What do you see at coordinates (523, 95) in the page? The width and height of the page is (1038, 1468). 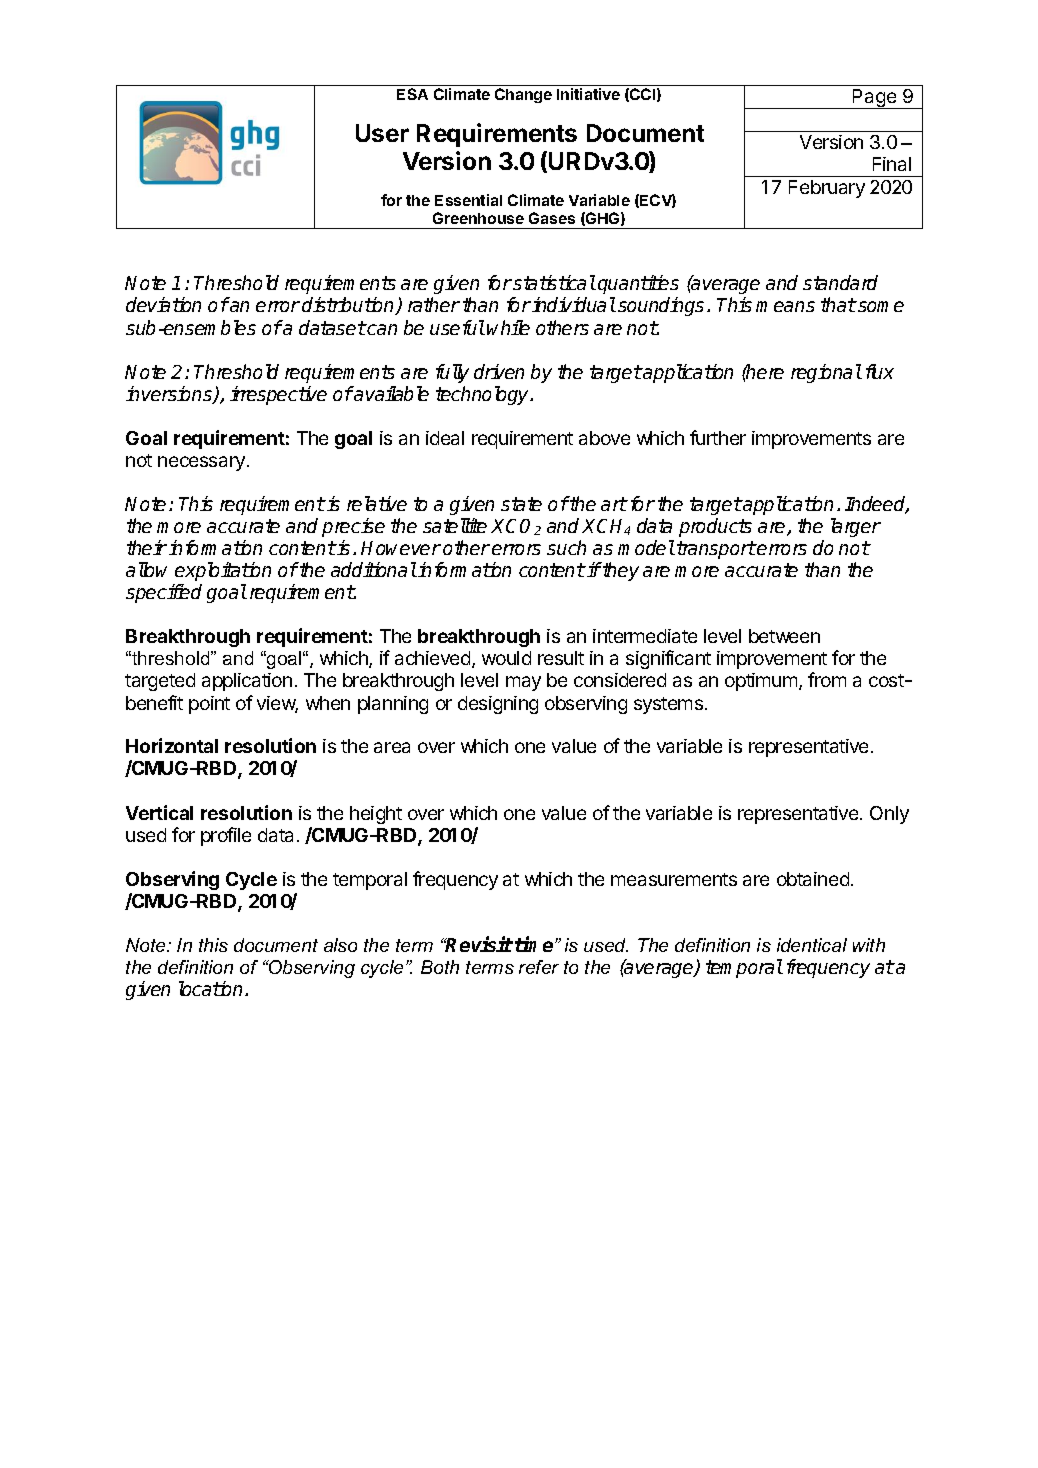 I see `Change` at bounding box center [523, 95].
